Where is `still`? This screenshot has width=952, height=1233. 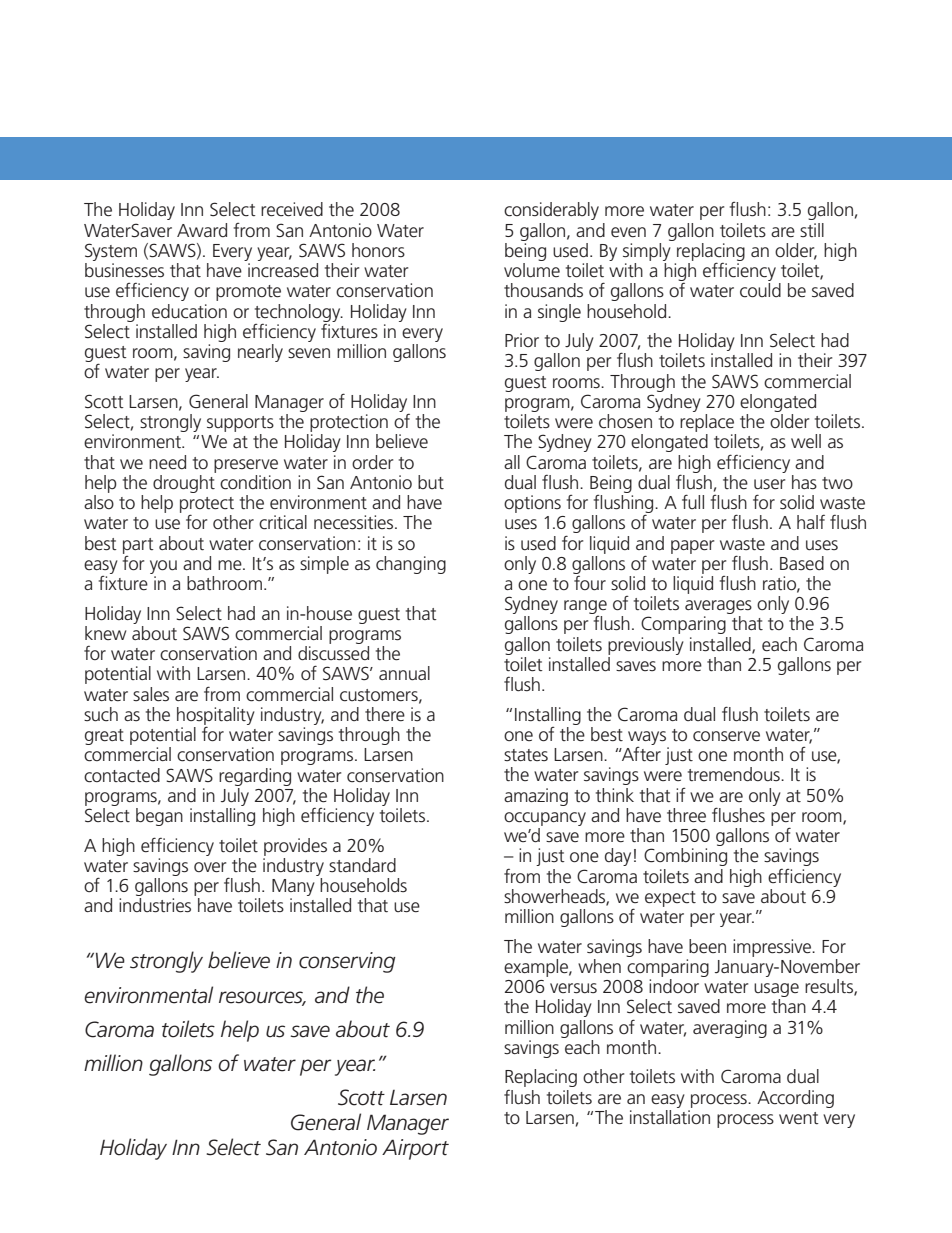
still is located at coordinates (812, 230).
